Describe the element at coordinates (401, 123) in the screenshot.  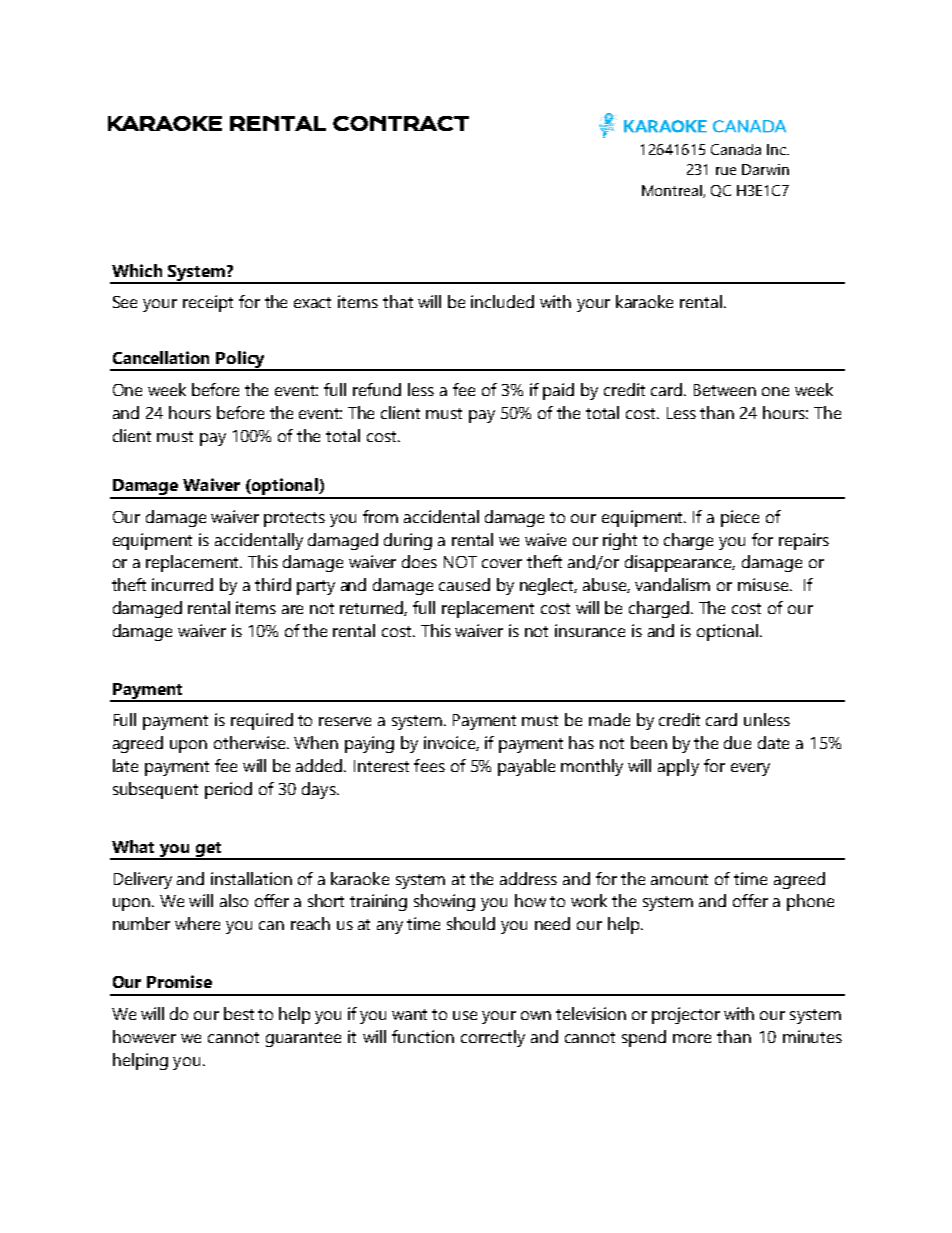
I see `CONTRACT` at that location.
